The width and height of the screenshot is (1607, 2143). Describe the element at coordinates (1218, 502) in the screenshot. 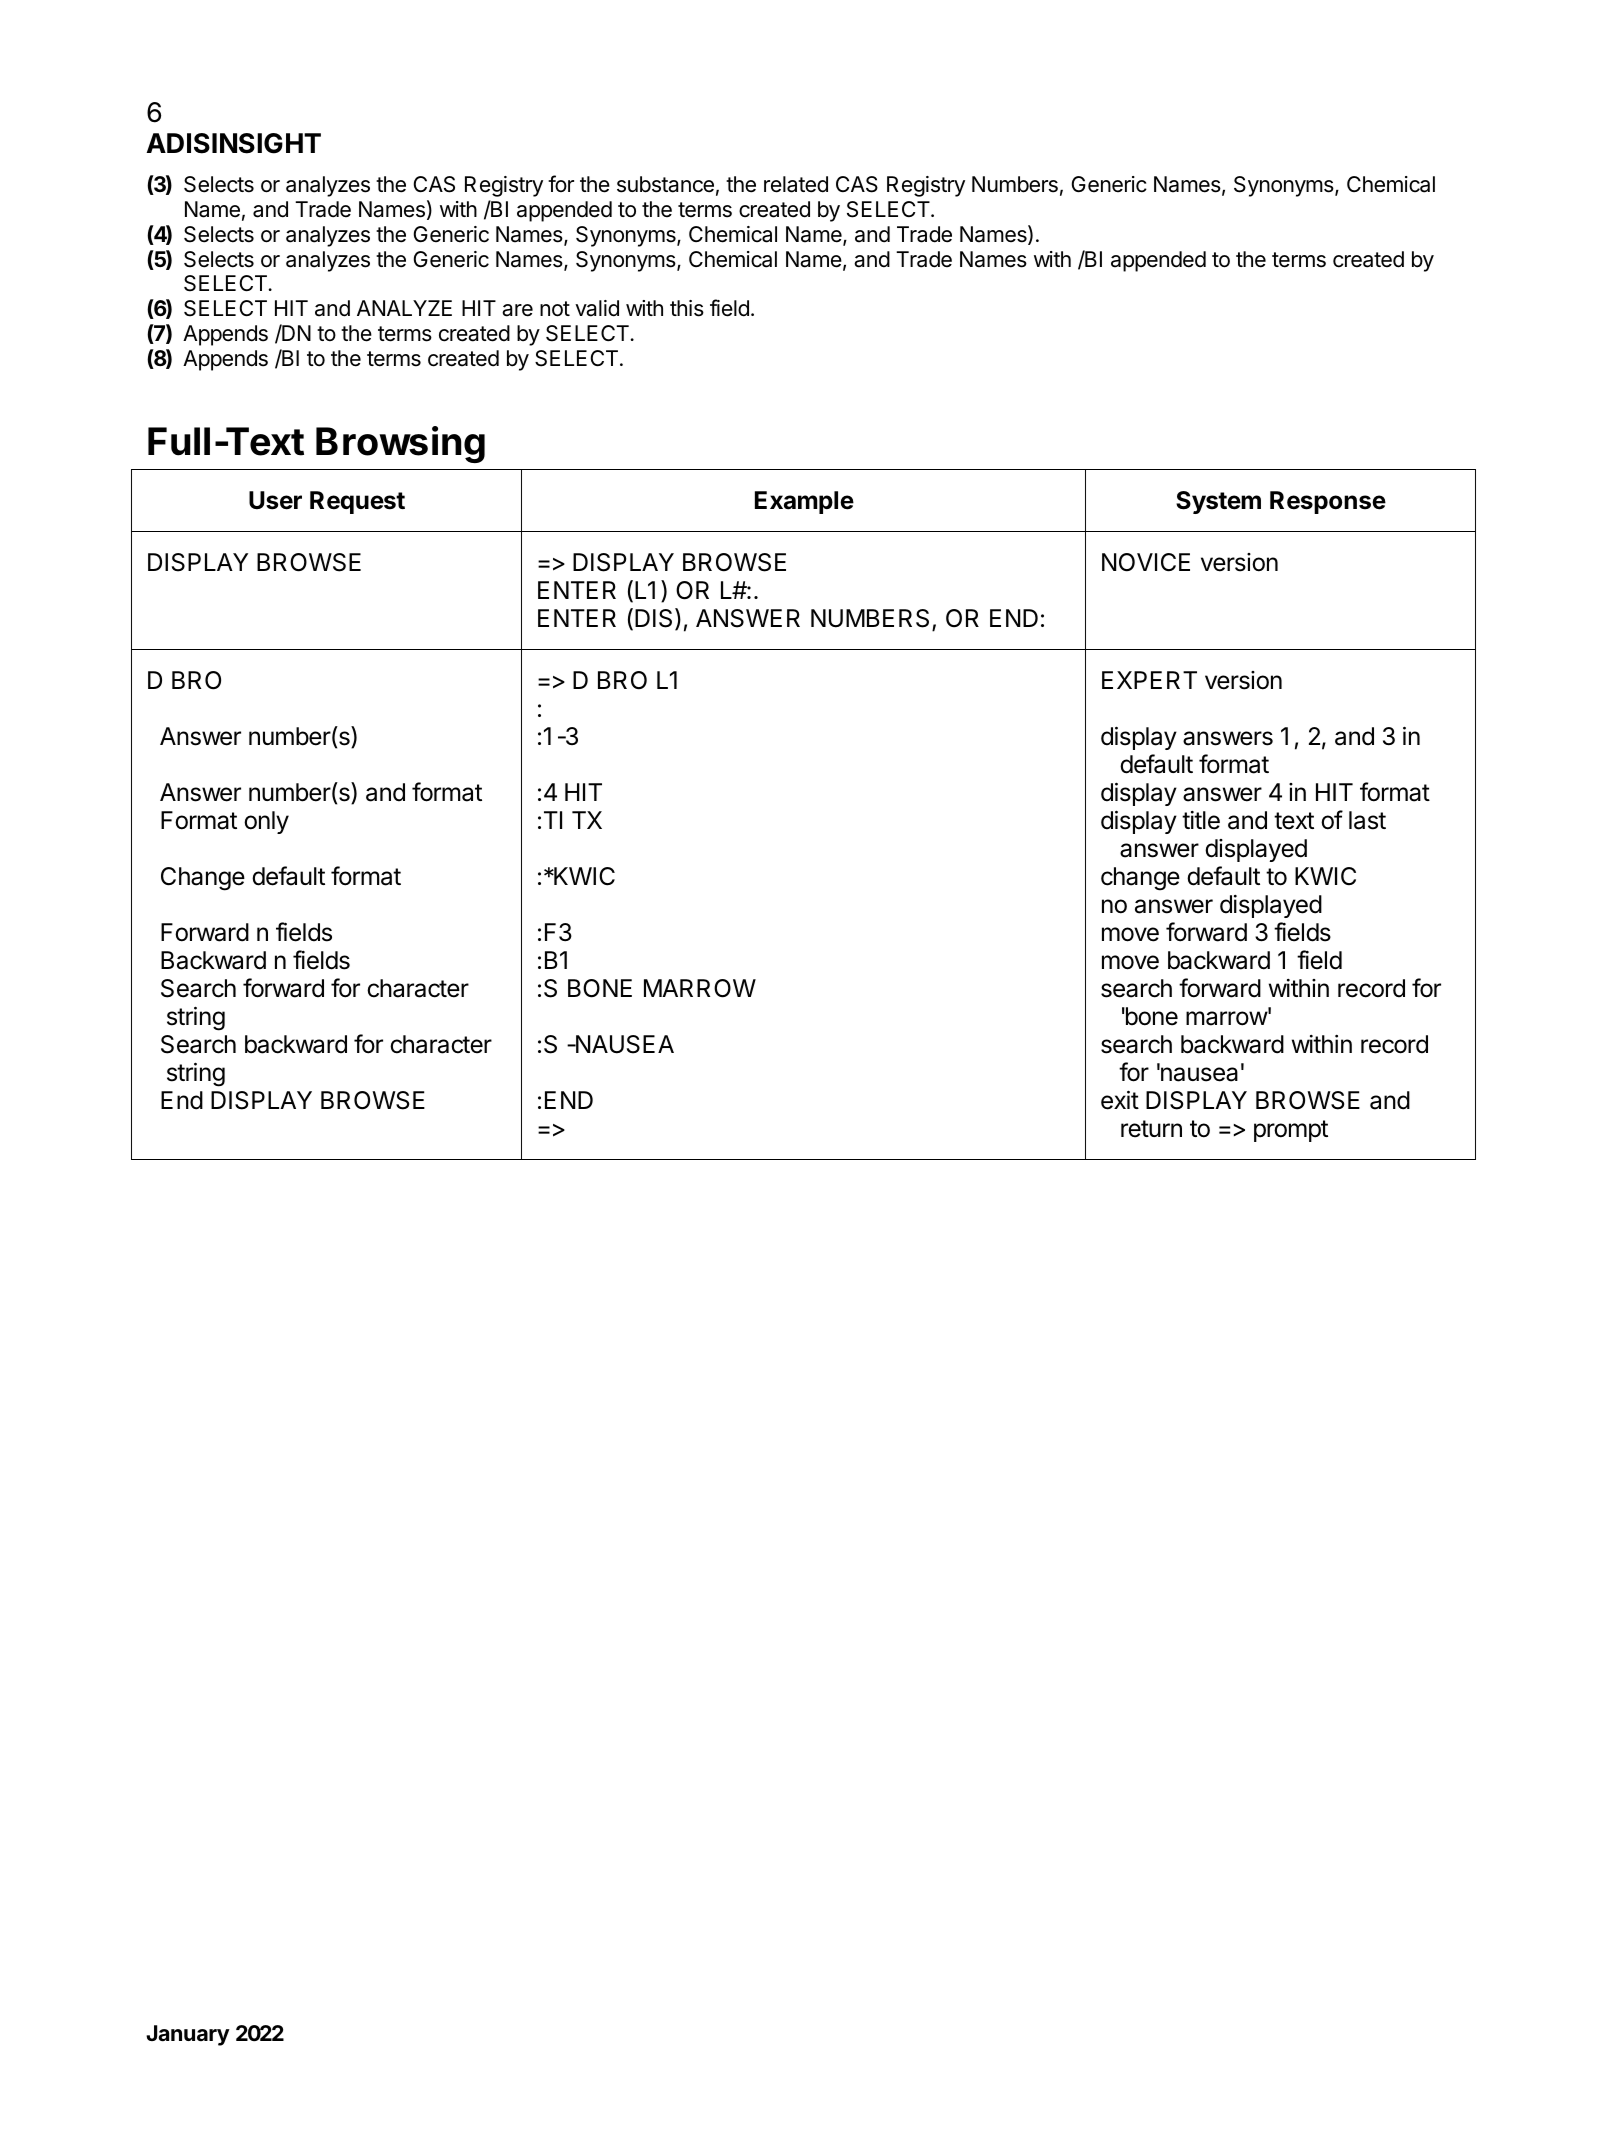

I see `System` at that location.
